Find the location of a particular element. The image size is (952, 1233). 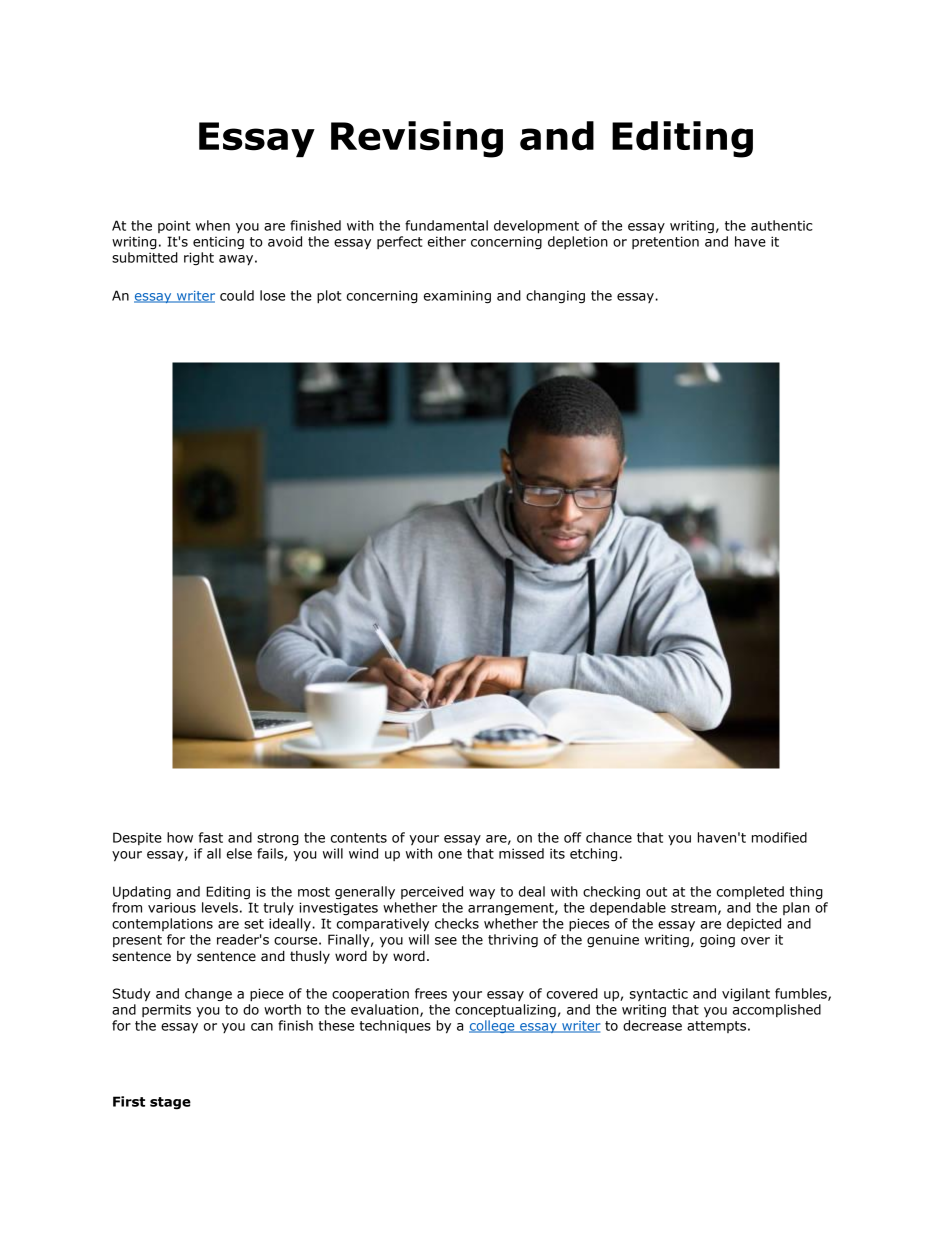

stage is located at coordinates (170, 1103).
